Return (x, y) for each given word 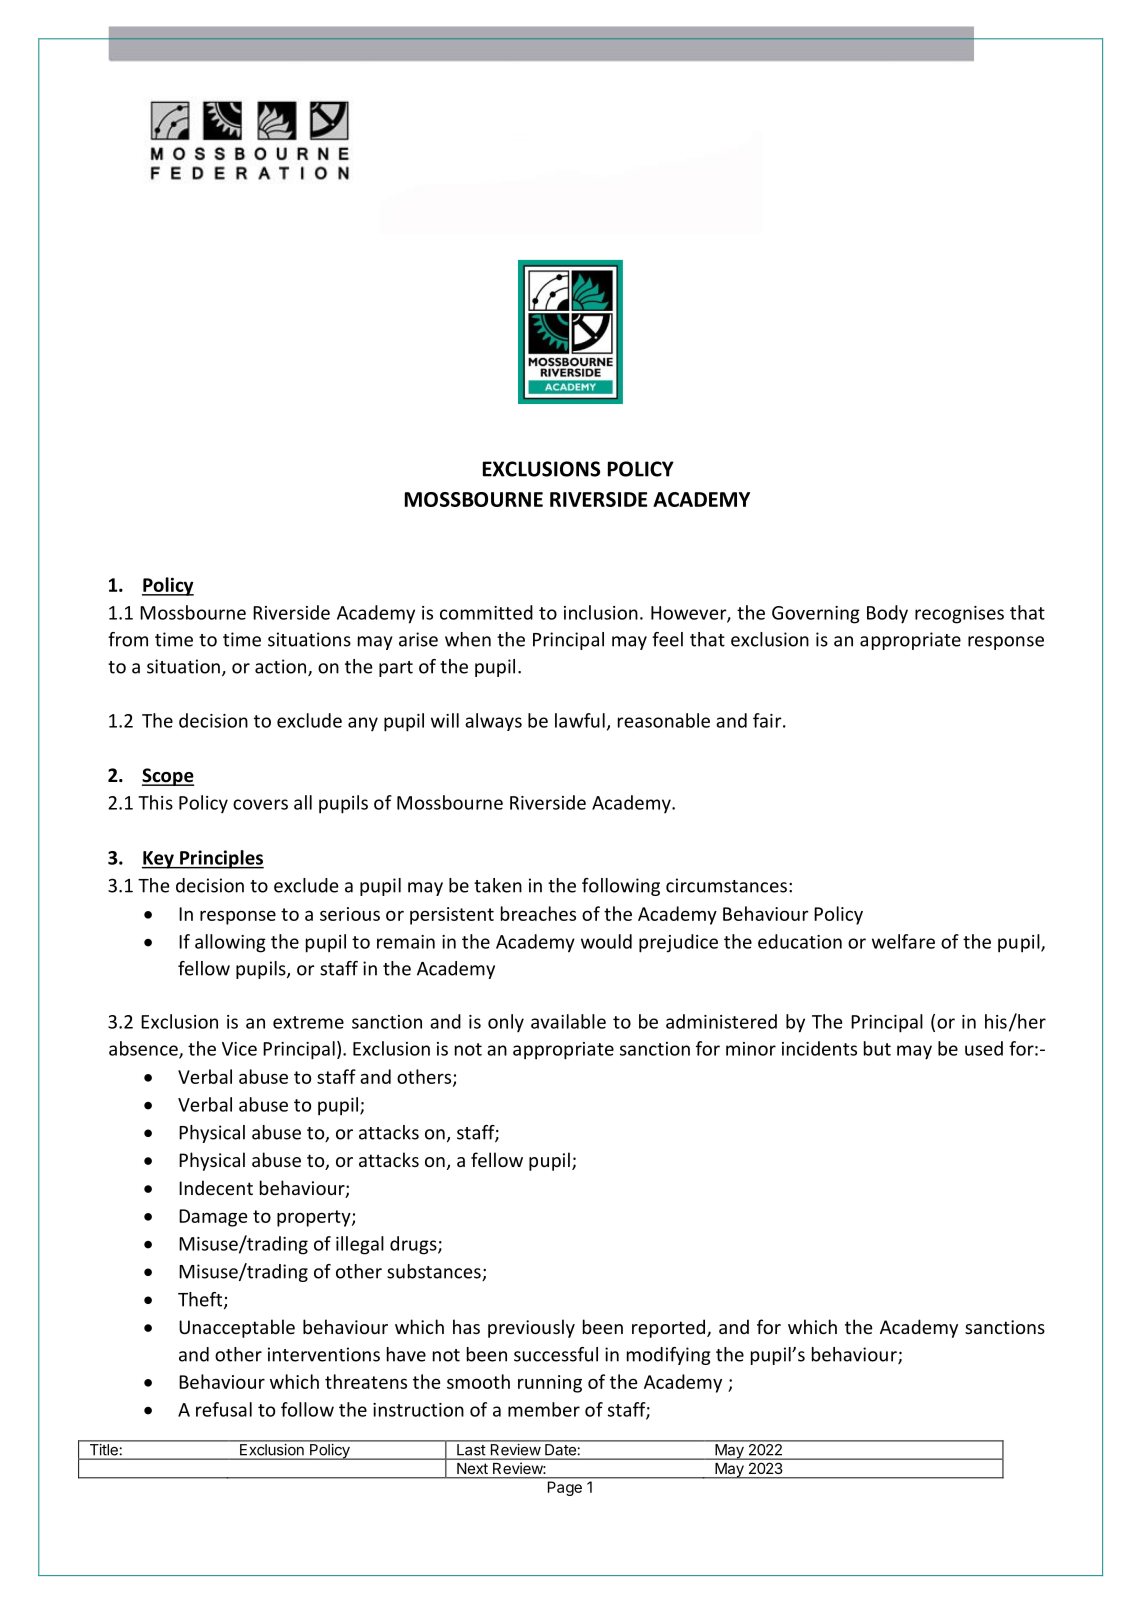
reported (670, 1328)
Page (565, 1488)
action (282, 667)
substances (435, 1272)
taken (498, 885)
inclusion (601, 612)
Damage (213, 1218)
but (877, 1048)
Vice (239, 1049)
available (568, 1021)
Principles (221, 859)
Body (887, 614)
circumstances (726, 885)
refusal (224, 1409)
